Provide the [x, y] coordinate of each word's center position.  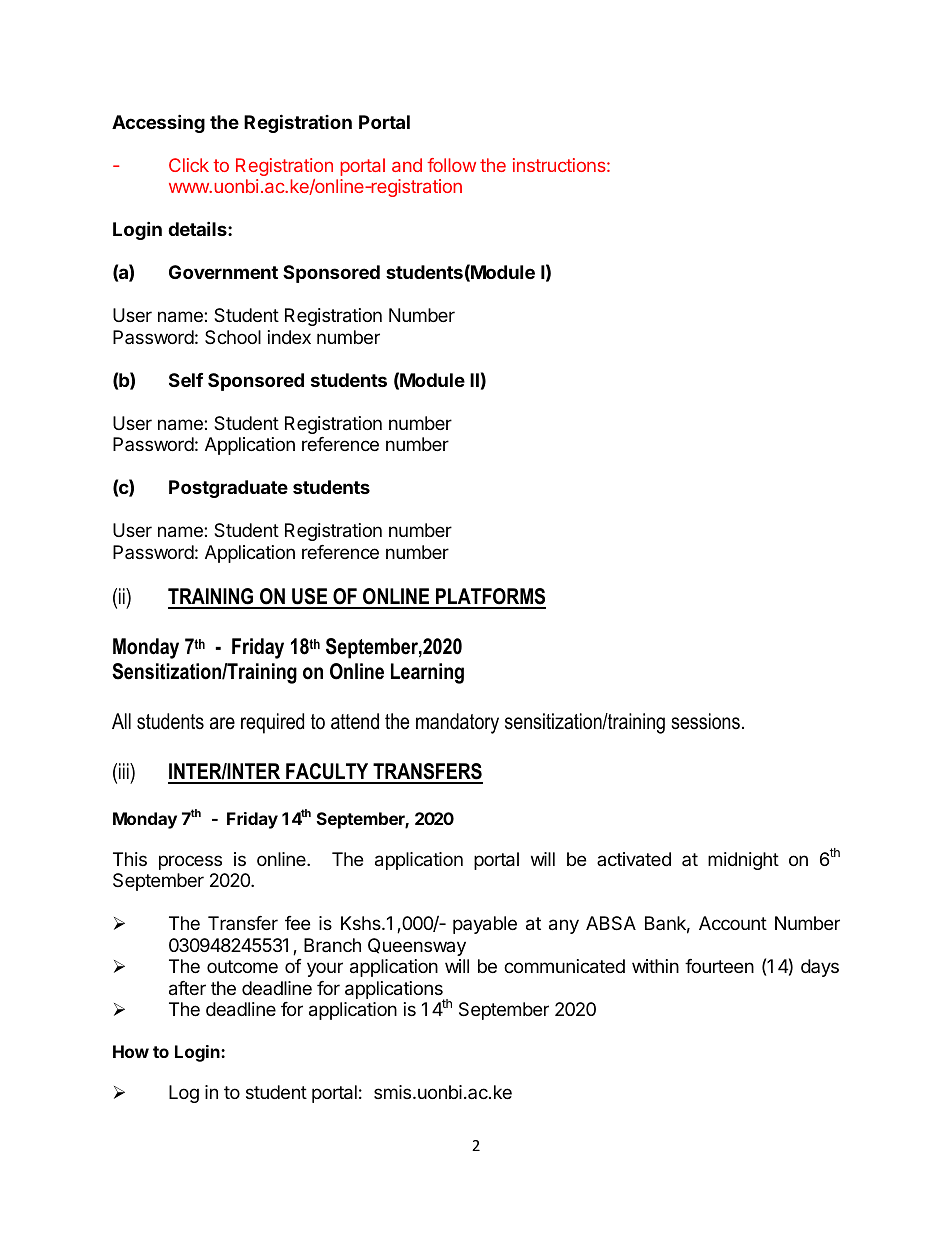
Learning [427, 673]
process [190, 862]
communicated [564, 966]
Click [189, 165]
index [289, 337]
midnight [743, 861]
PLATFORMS [490, 598]
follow [451, 165]
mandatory [457, 723]
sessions [705, 721]
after [187, 988]
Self [186, 380]
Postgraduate [228, 489]
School [233, 337]
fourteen [719, 966]
